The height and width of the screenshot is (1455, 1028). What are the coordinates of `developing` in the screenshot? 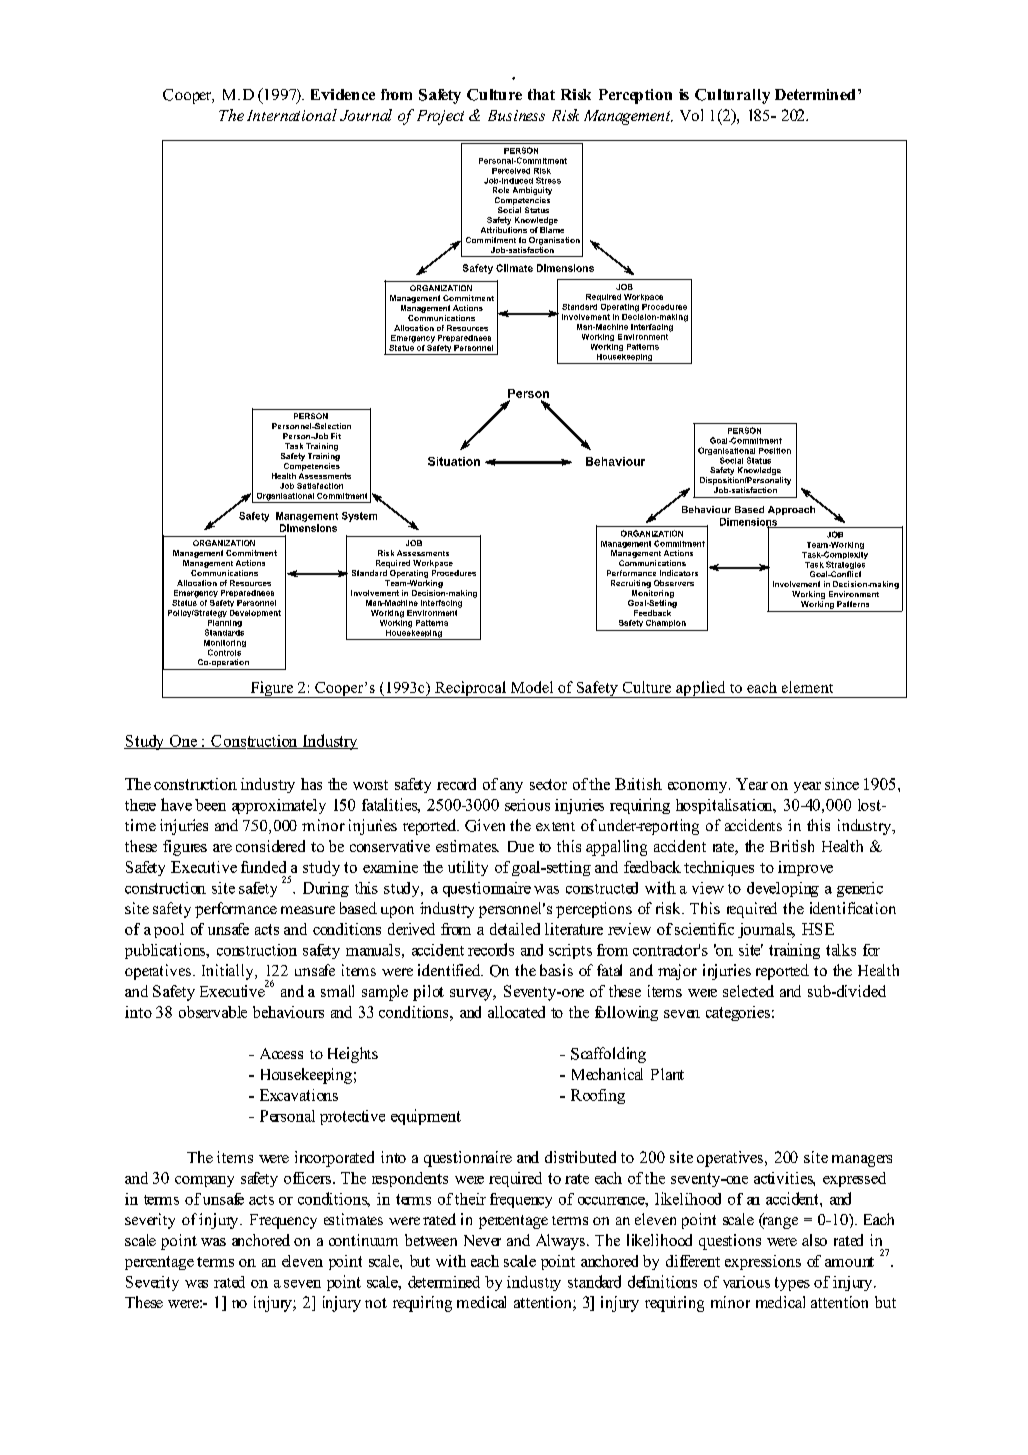 It's located at (783, 889).
